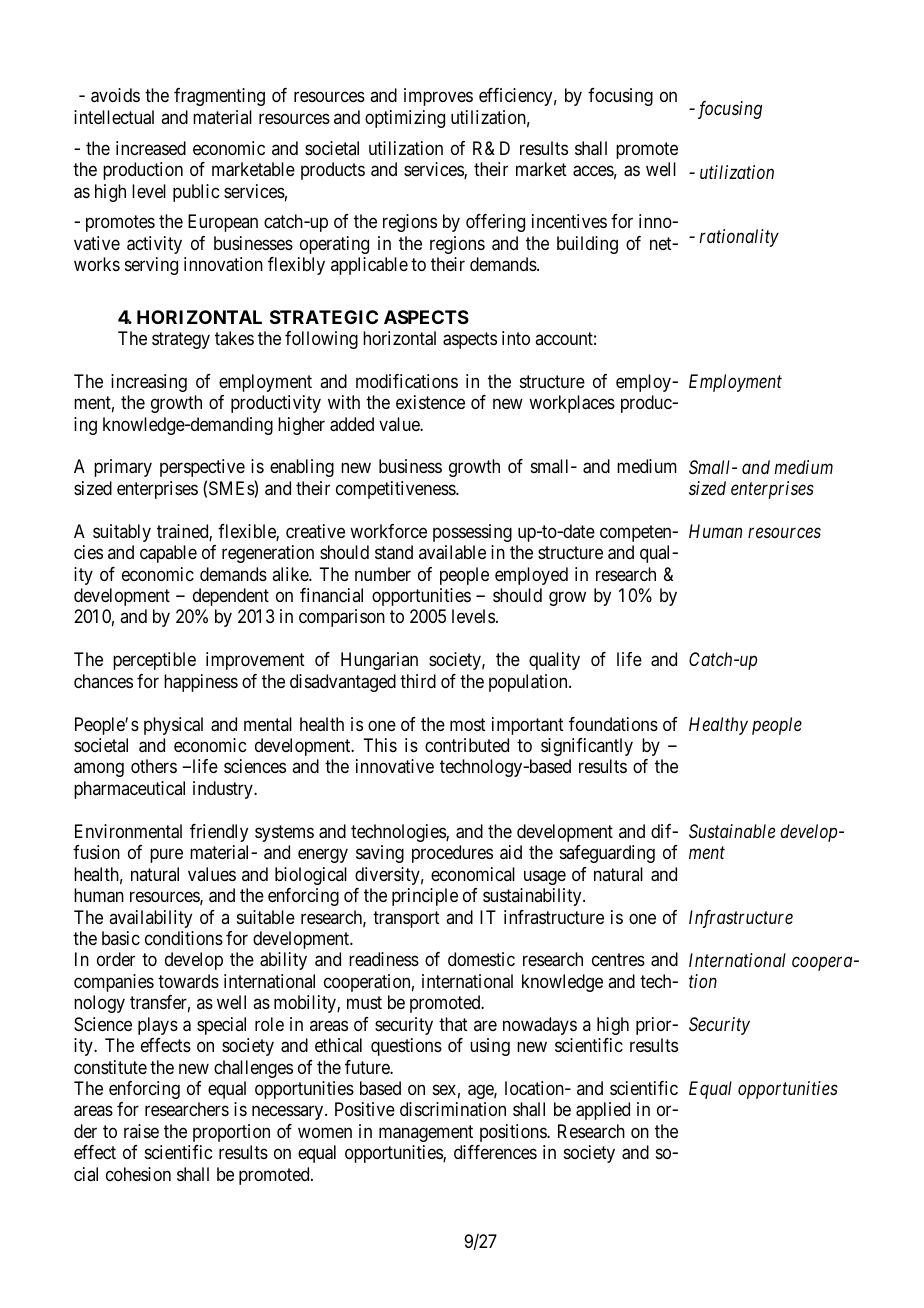 The width and height of the screenshot is (924, 1308). I want to click on pure, so click(166, 856).
